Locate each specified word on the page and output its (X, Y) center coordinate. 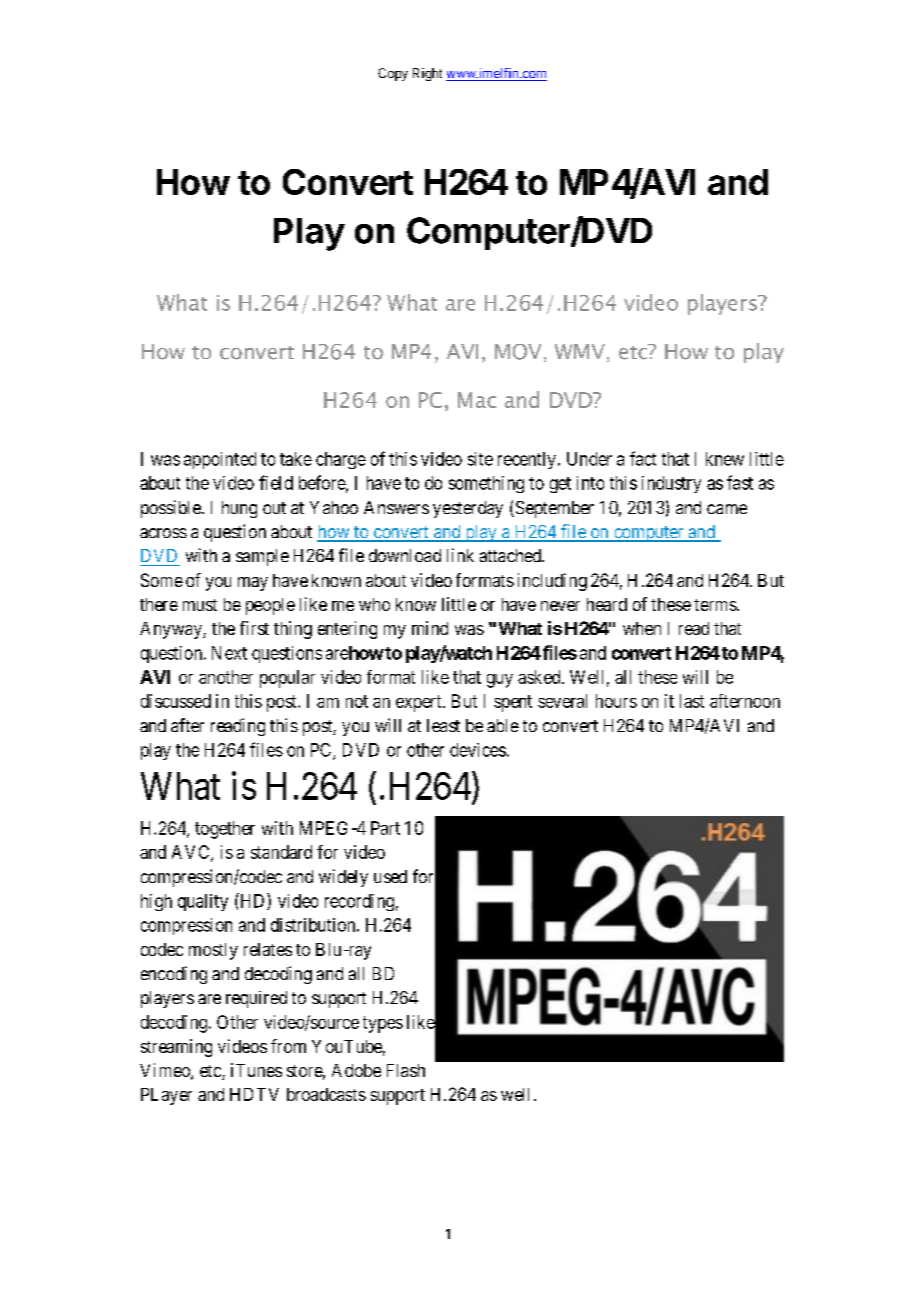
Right (427, 74)
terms (716, 605)
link (460, 555)
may (253, 584)
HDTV (254, 1094)
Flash (406, 1070)
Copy (393, 74)
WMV (580, 351)
